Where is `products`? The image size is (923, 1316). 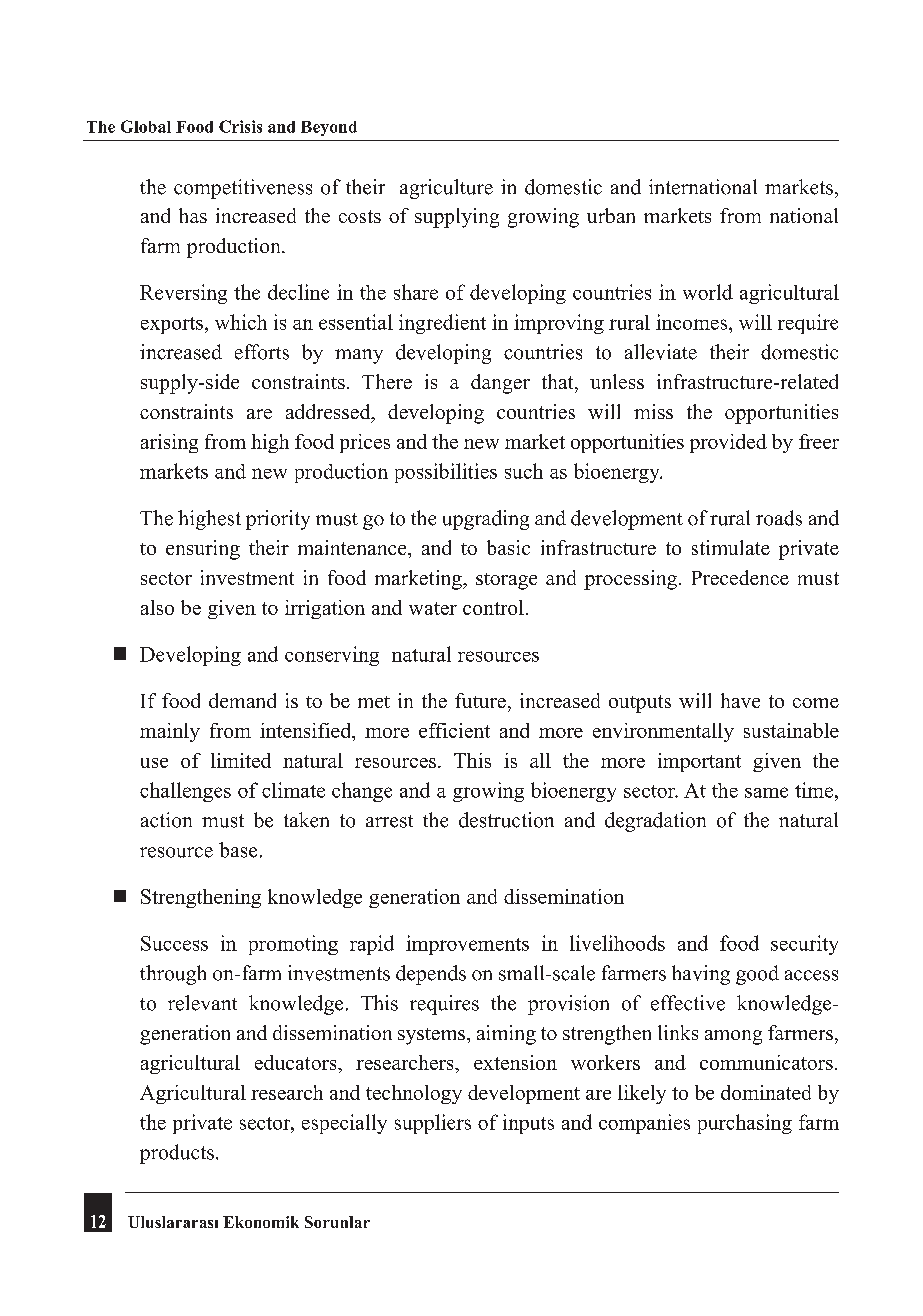
products is located at coordinates (177, 1154).
